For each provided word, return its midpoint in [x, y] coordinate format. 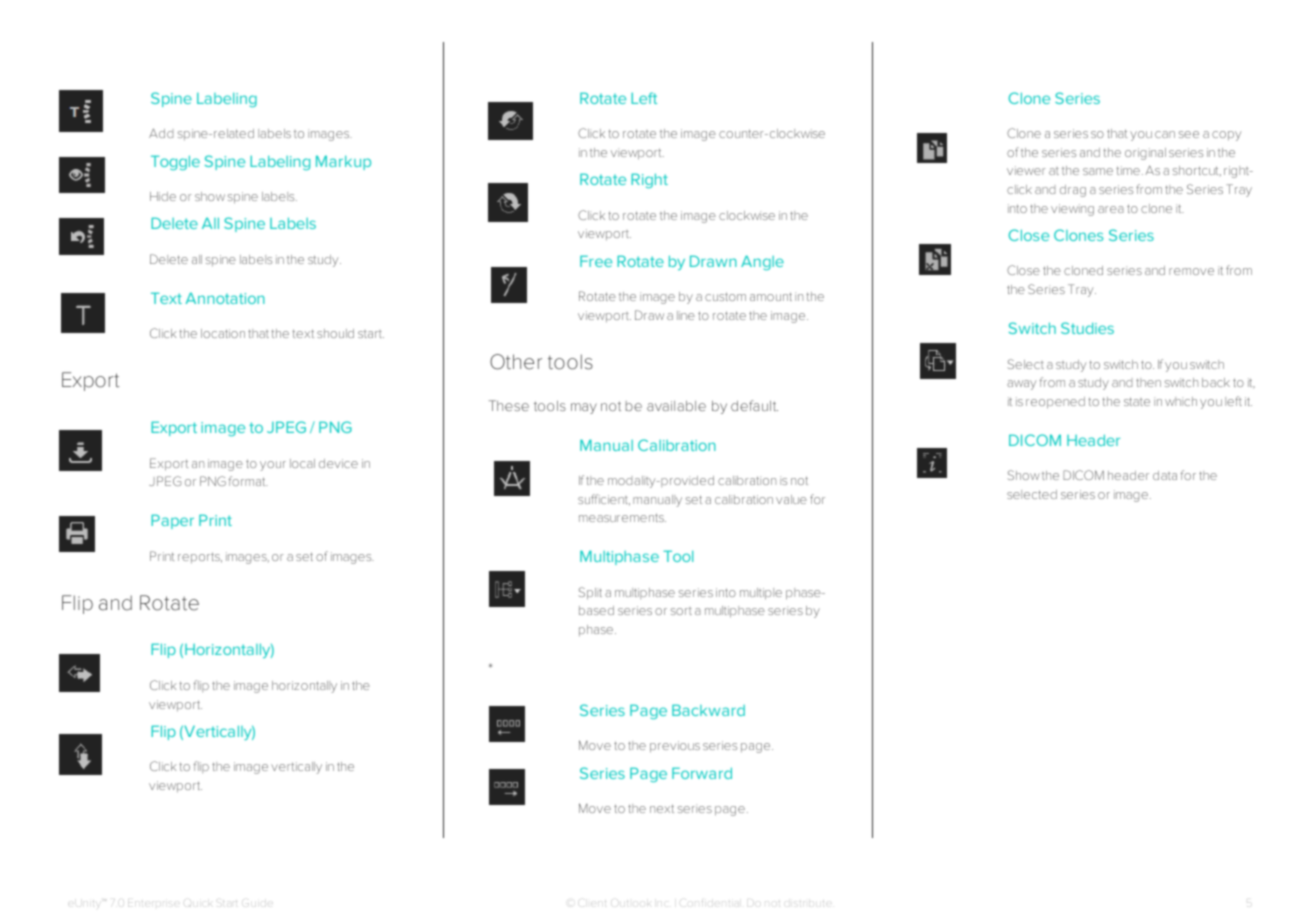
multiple [761, 594]
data [1165, 475]
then [1148, 382]
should [335, 333]
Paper [172, 521]
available [676, 406]
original [1145, 154]
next [662, 808]
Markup [343, 162]
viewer [1026, 170]
